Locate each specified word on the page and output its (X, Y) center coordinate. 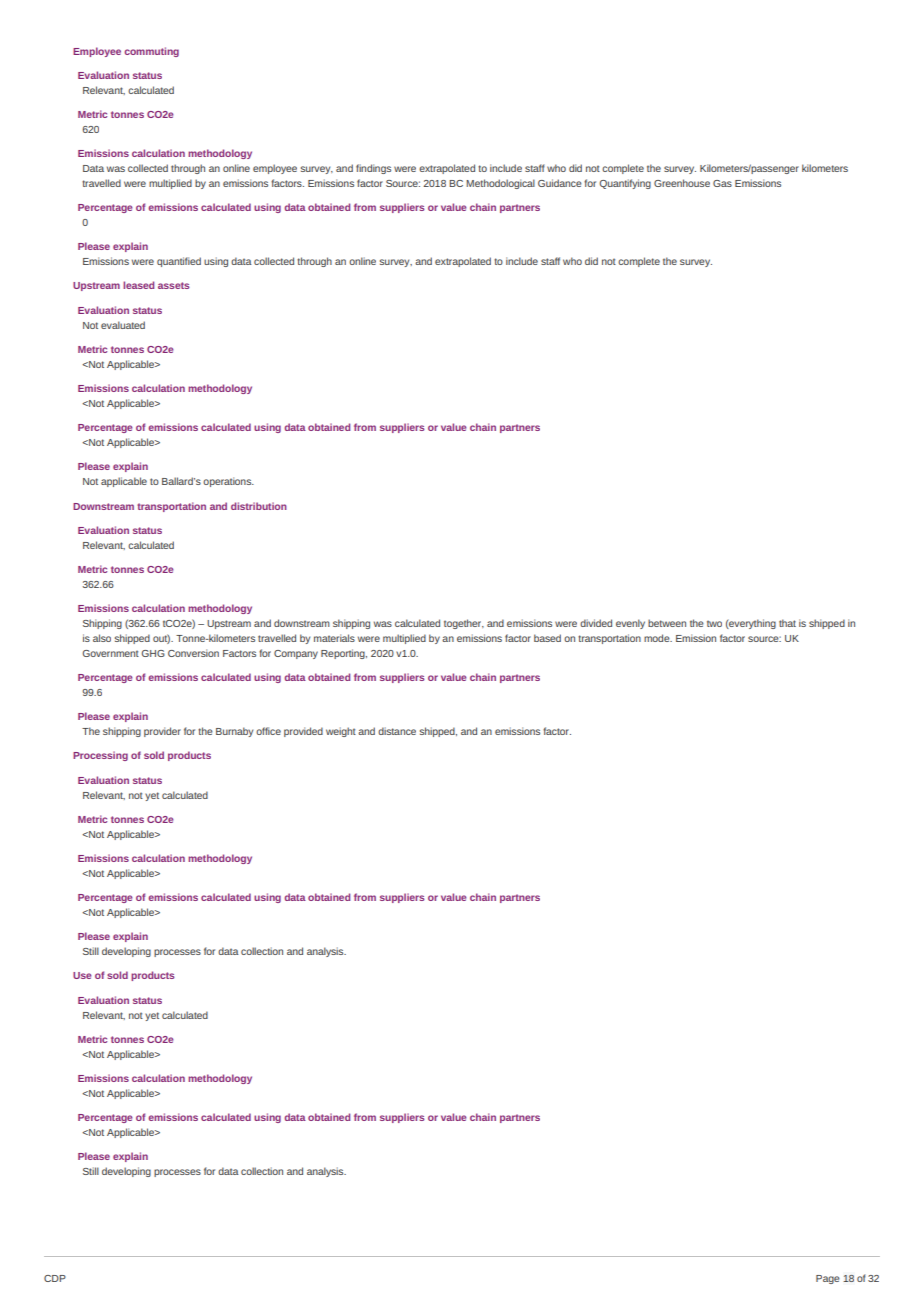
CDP (55, 1278)
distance (397, 731)
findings (373, 169)
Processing (100, 756)
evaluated (123, 325)
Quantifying (625, 184)
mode (658, 638)
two (714, 623)
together (464, 624)
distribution (259, 506)
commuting (151, 52)
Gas (722, 183)
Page (828, 1279)
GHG (153, 653)
